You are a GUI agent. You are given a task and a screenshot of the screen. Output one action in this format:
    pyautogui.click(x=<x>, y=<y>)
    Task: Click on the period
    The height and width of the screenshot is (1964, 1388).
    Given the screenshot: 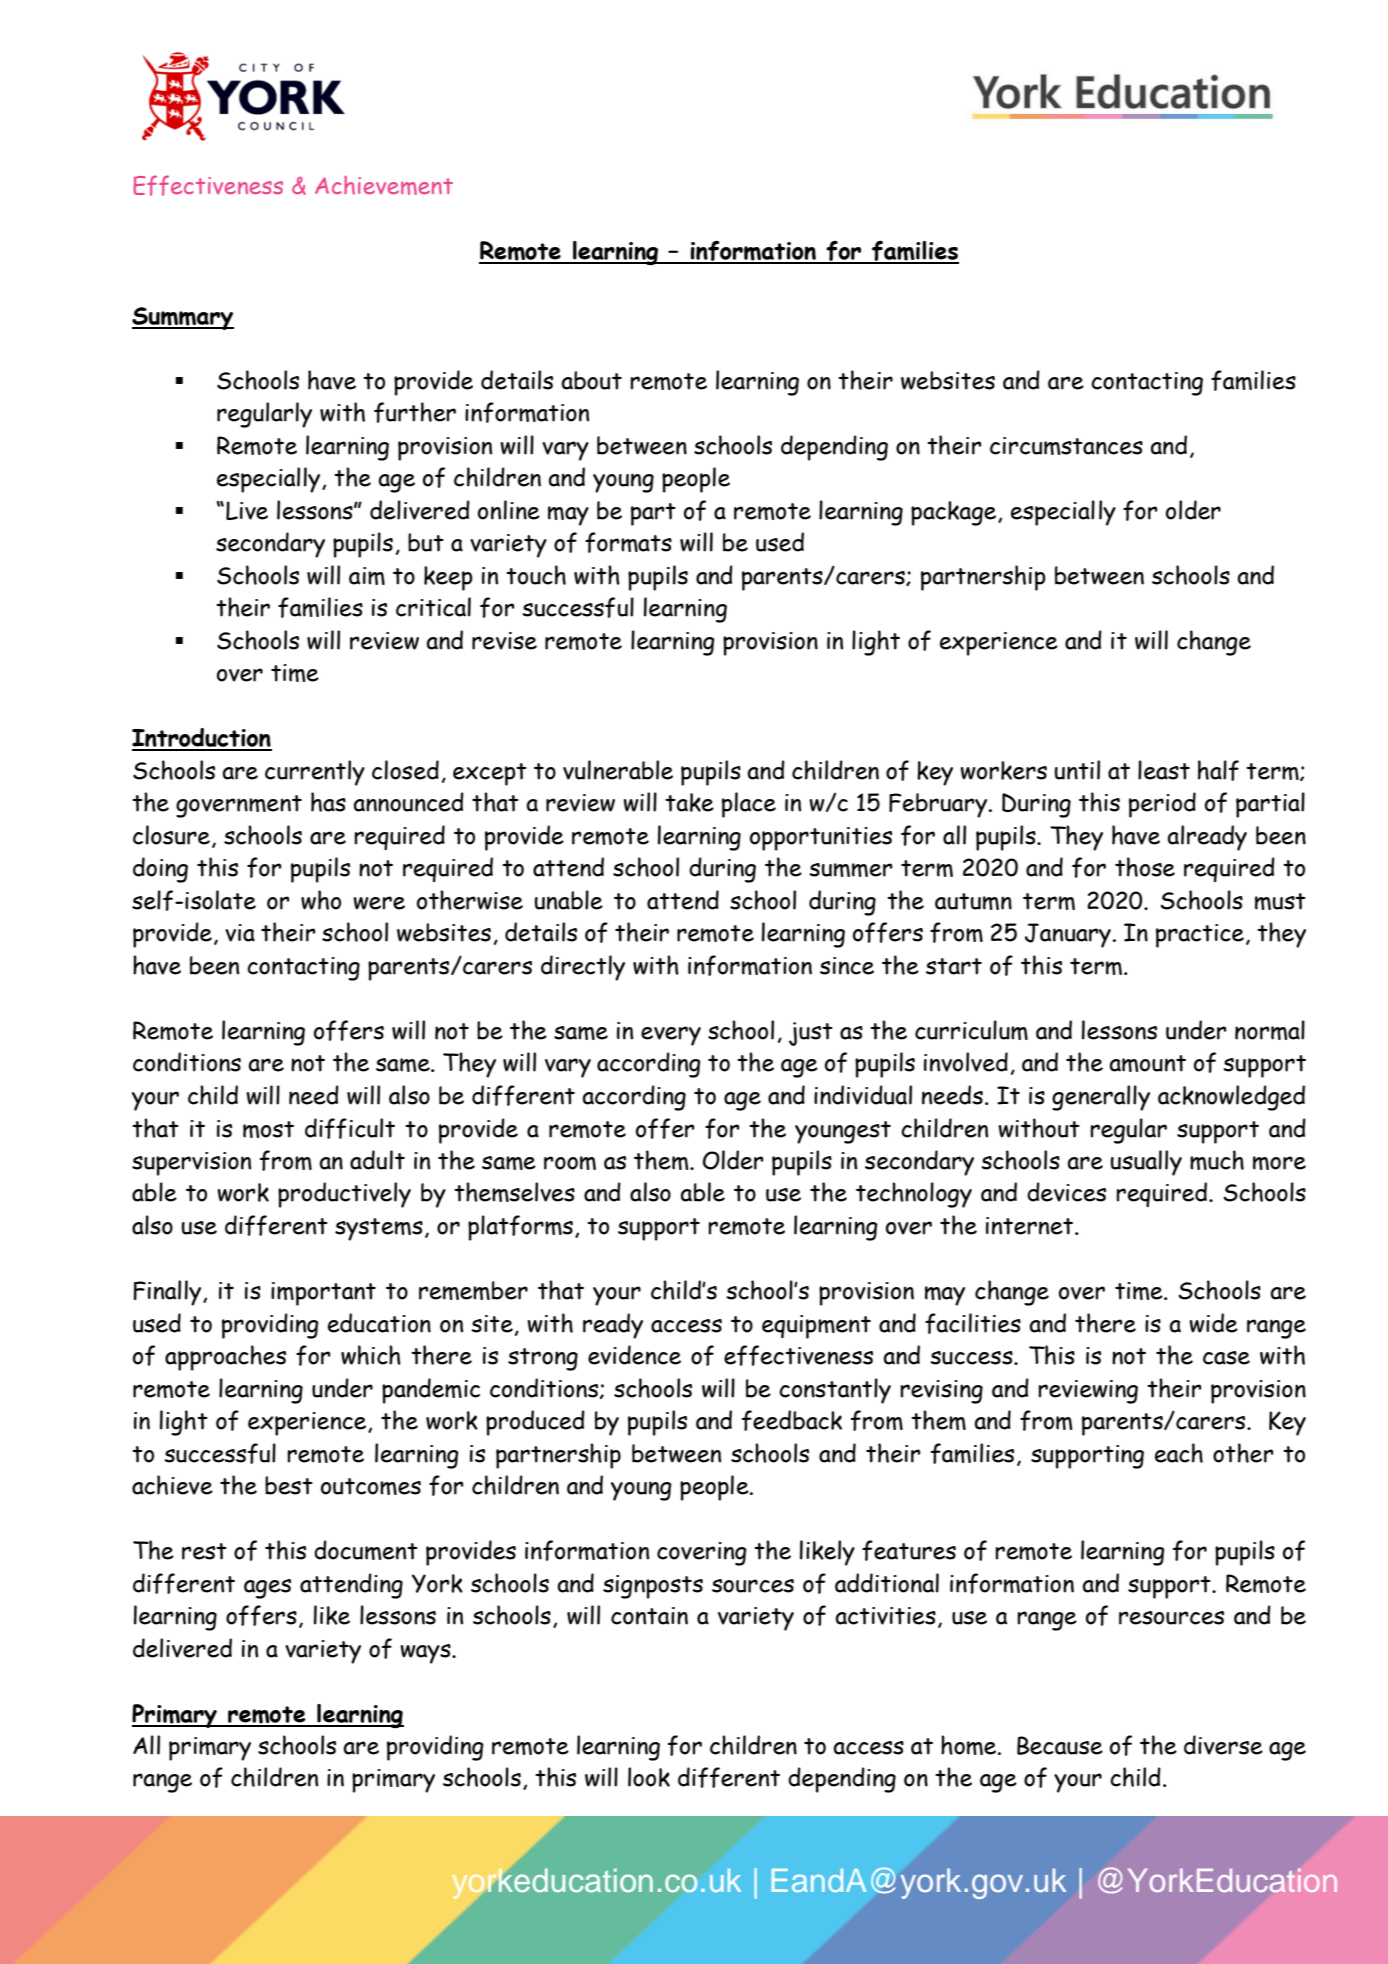 What is the action you would take?
    pyautogui.click(x=1162, y=805)
